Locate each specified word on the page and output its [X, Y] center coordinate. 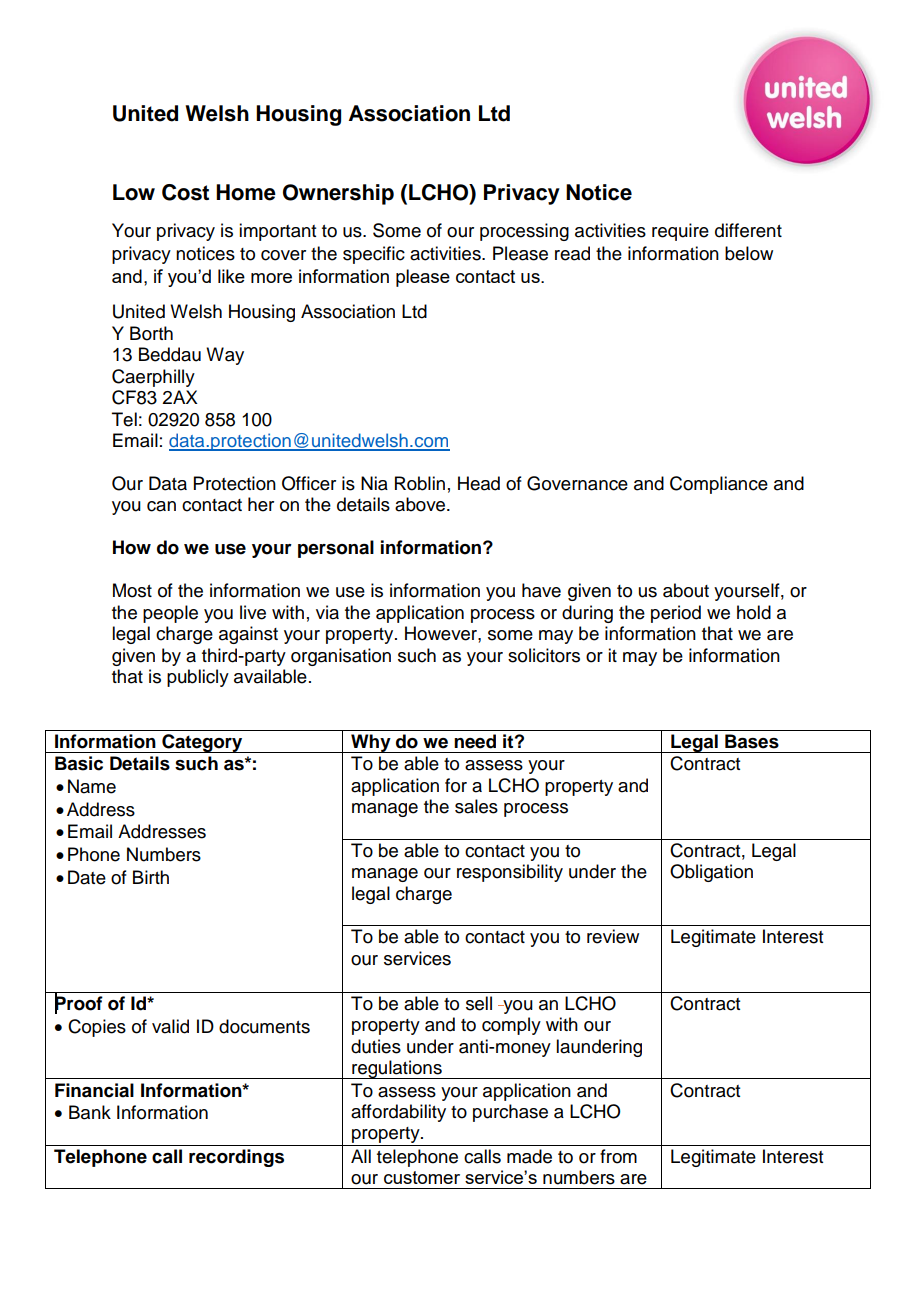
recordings [236, 1158]
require [680, 232]
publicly [198, 678]
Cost [185, 192]
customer [422, 1177]
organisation [341, 657]
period [676, 614]
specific [374, 255]
